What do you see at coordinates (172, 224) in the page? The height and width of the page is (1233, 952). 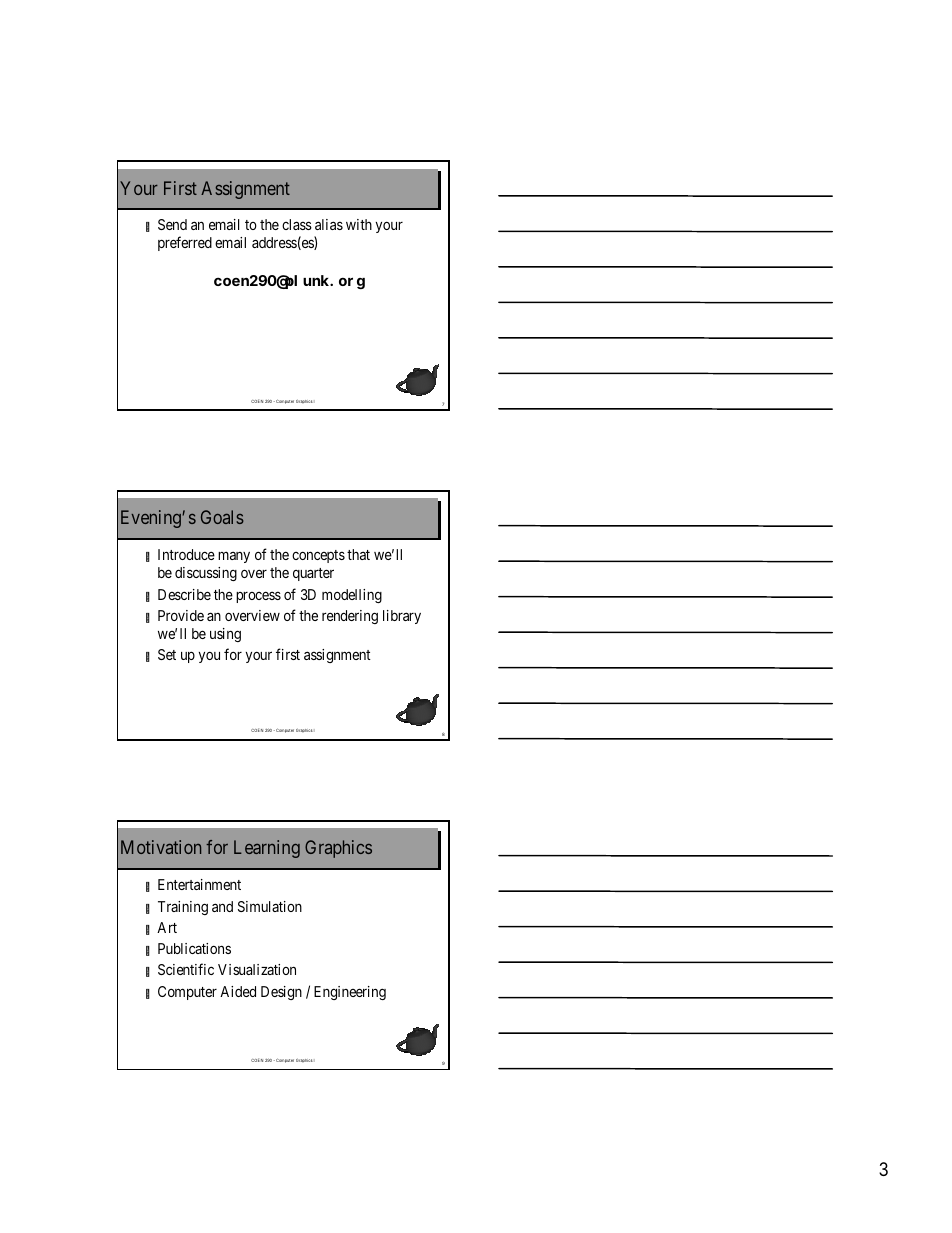 I see `Send` at bounding box center [172, 224].
